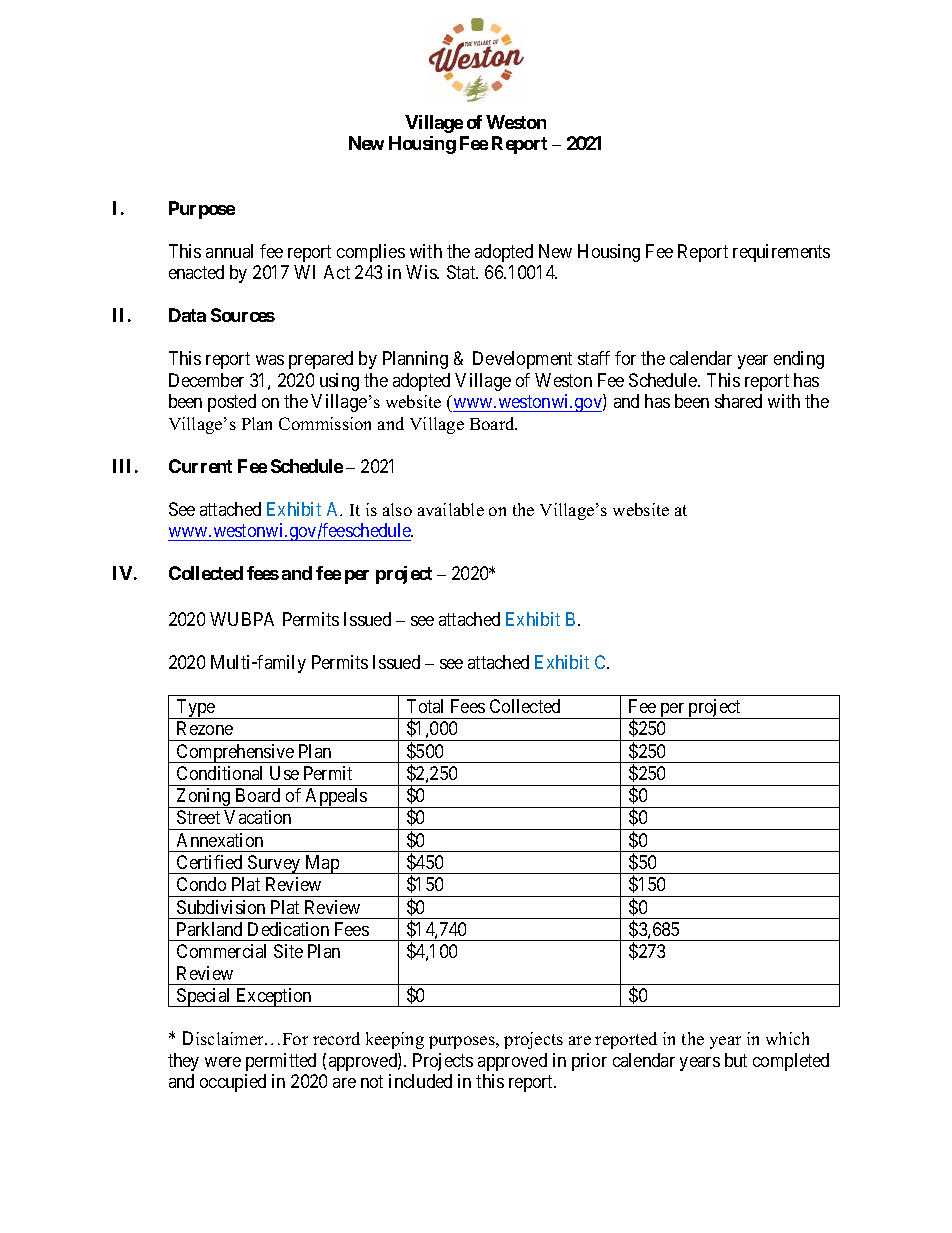  What do you see at coordinates (196, 709) in the document?
I see `Type` at bounding box center [196, 709].
